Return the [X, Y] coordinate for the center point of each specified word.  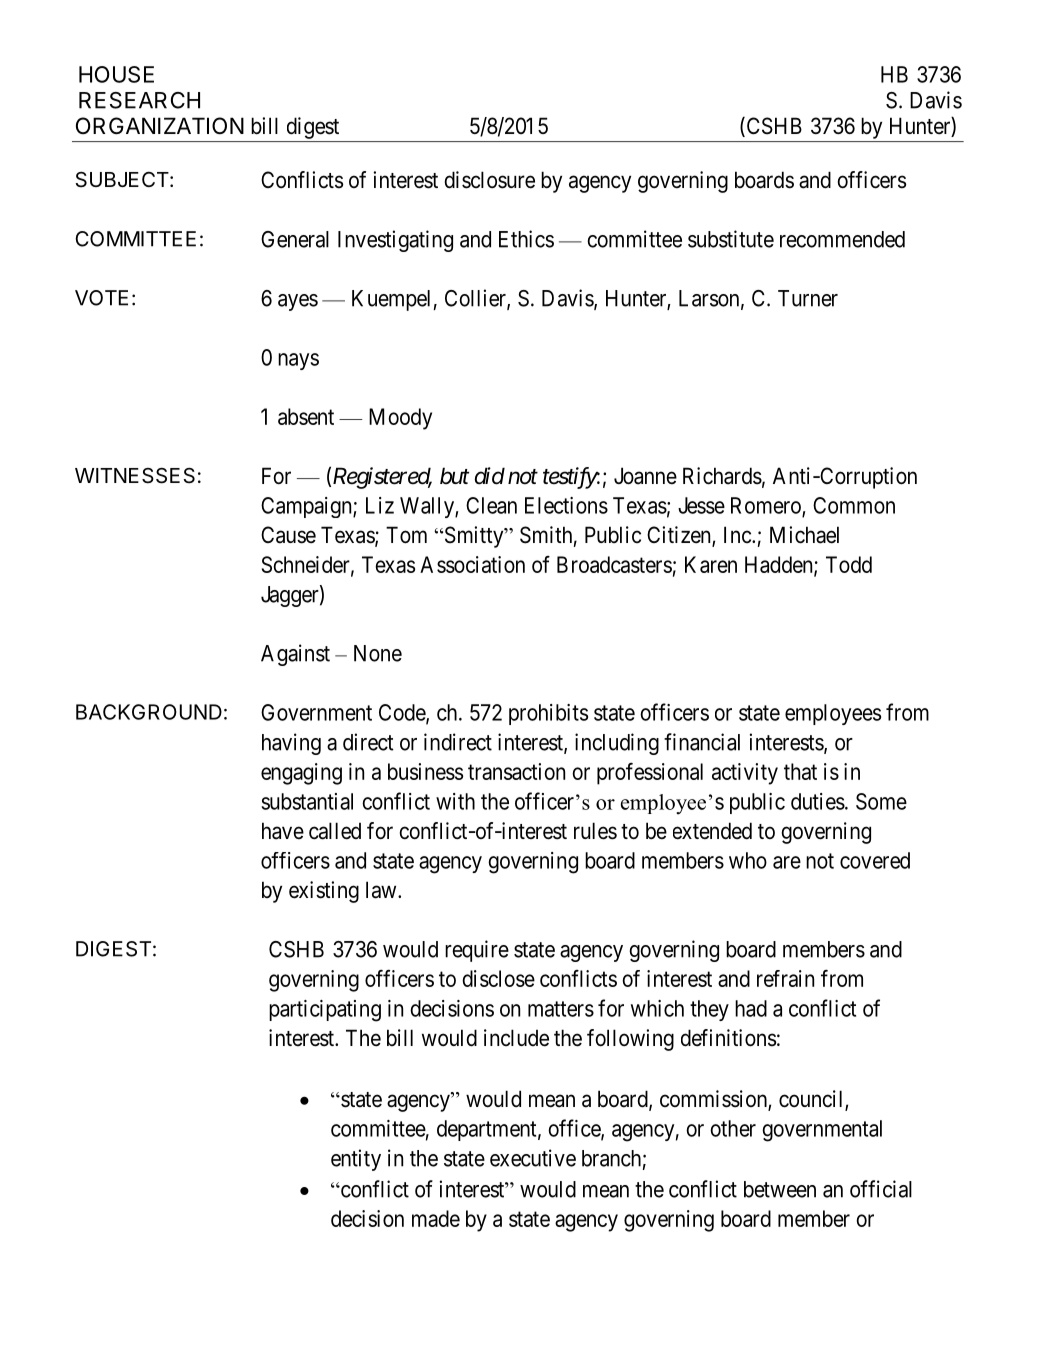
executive [533, 1158]
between [780, 1189]
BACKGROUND [149, 712]
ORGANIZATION [160, 125]
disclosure [489, 180]
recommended [842, 239]
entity [356, 1160]
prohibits [548, 714]
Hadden [780, 565]
